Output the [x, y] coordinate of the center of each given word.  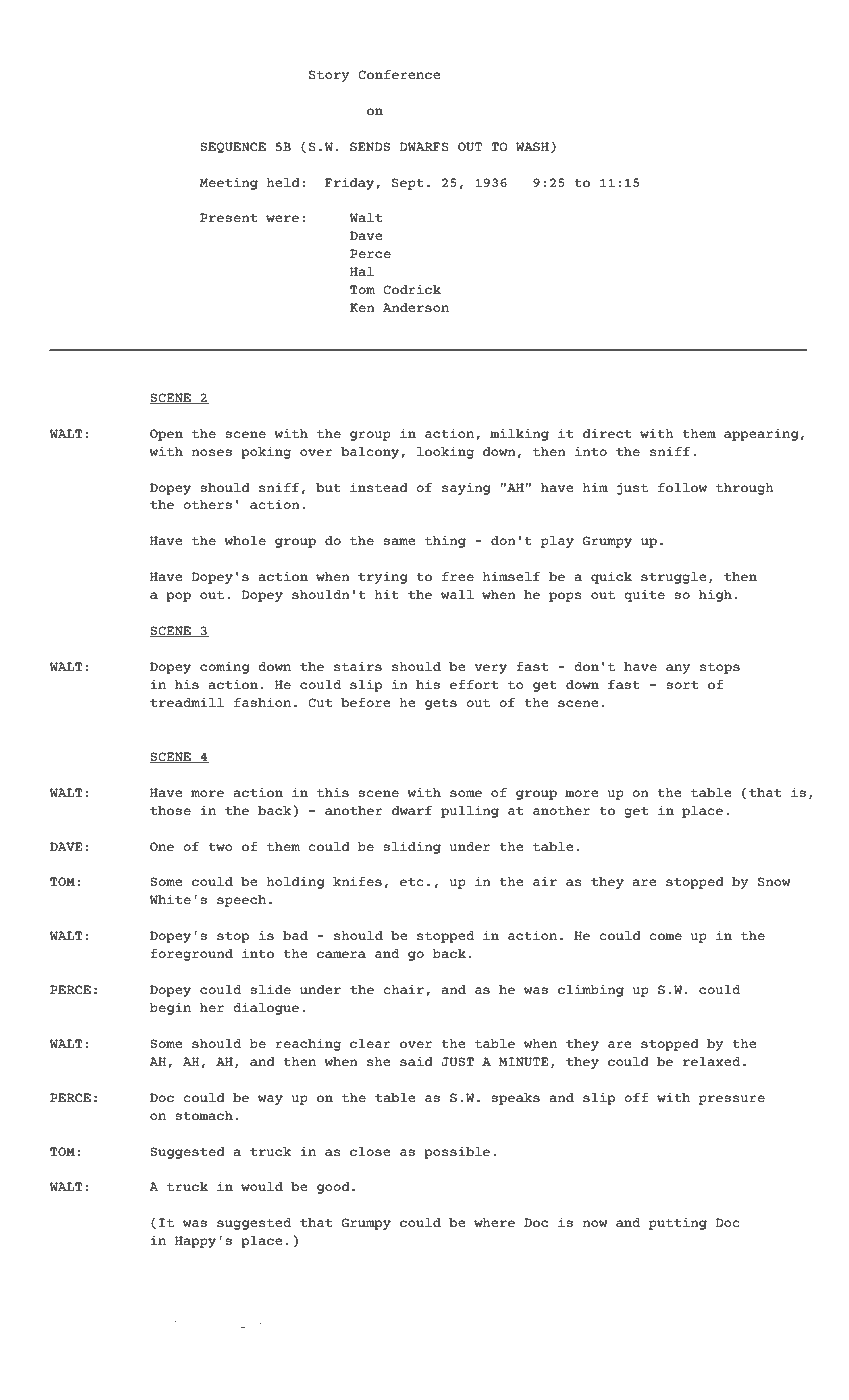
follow [682, 487]
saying [466, 488]
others [208, 504]
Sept [408, 184]
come [665, 936]
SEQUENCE [233, 147]
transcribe [204, 1323]
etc [412, 881]
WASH [532, 146]
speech [241, 901]
